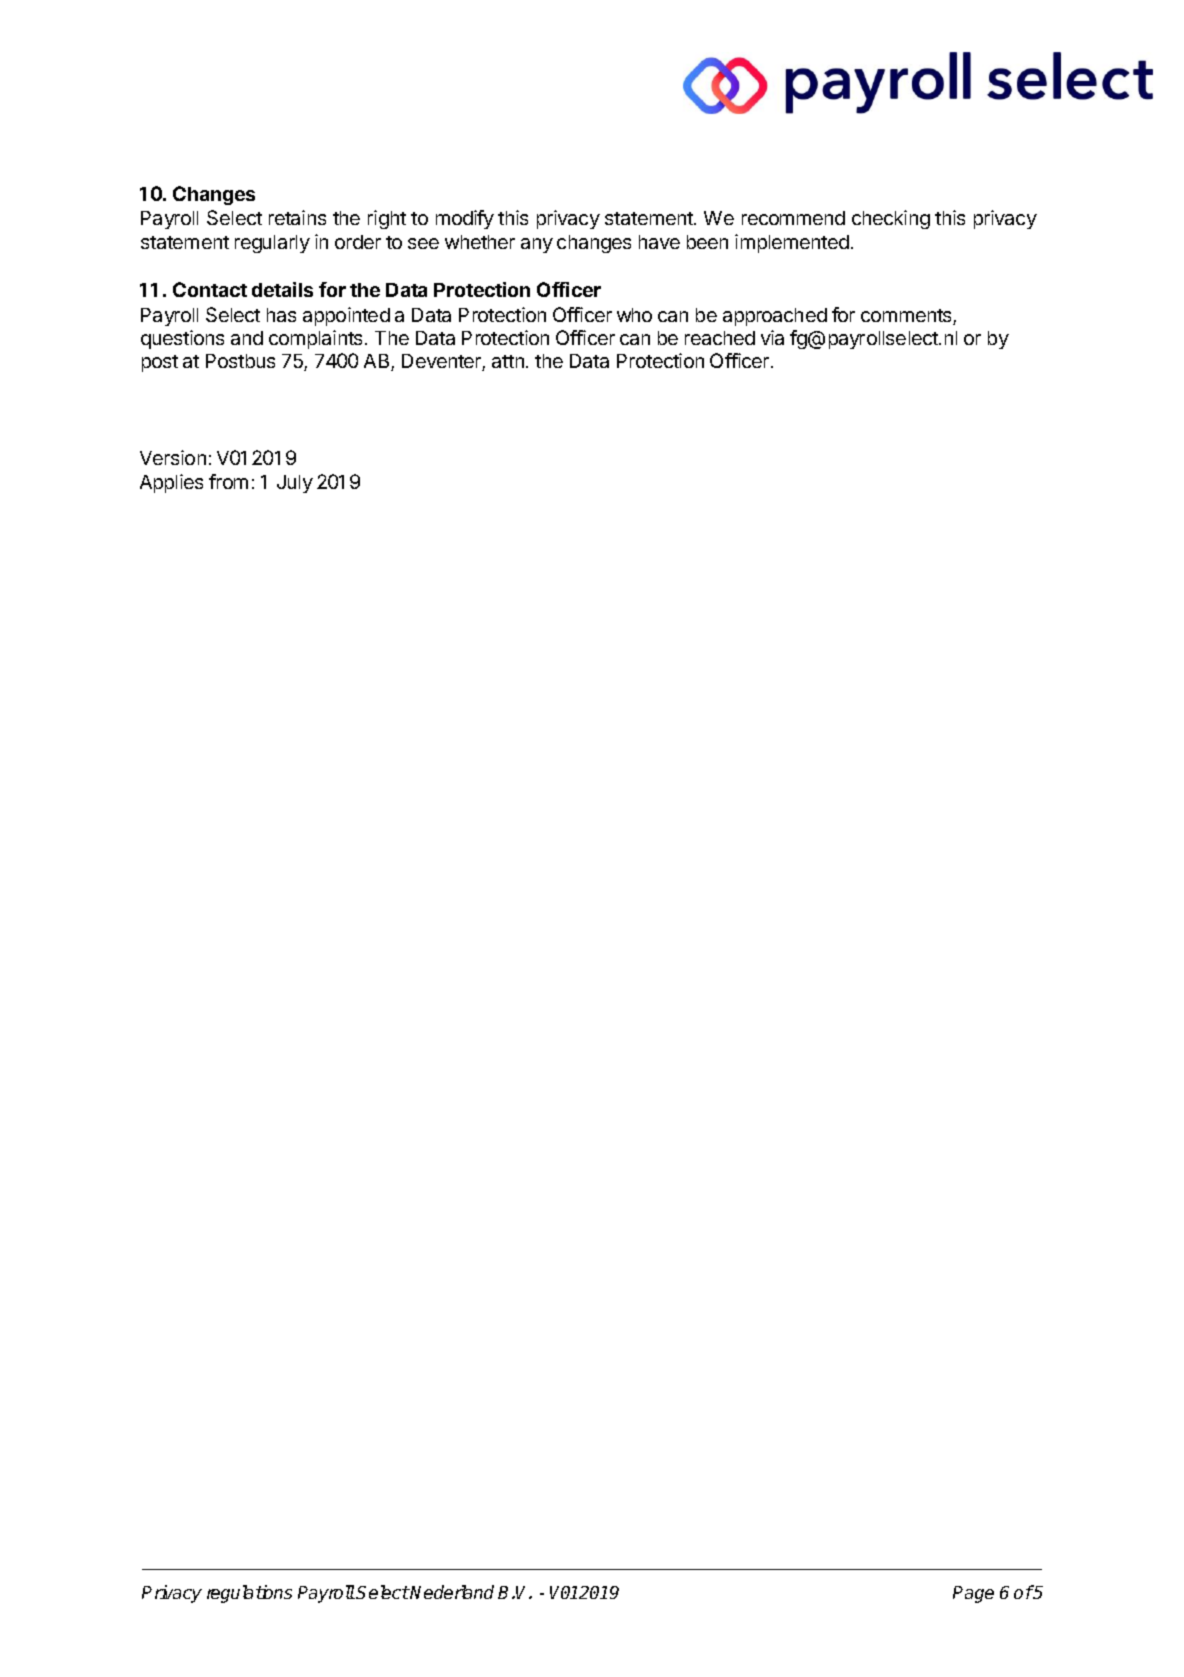  Describe the element at coordinates (249, 1594) in the screenshot. I see `regulations` at that location.
